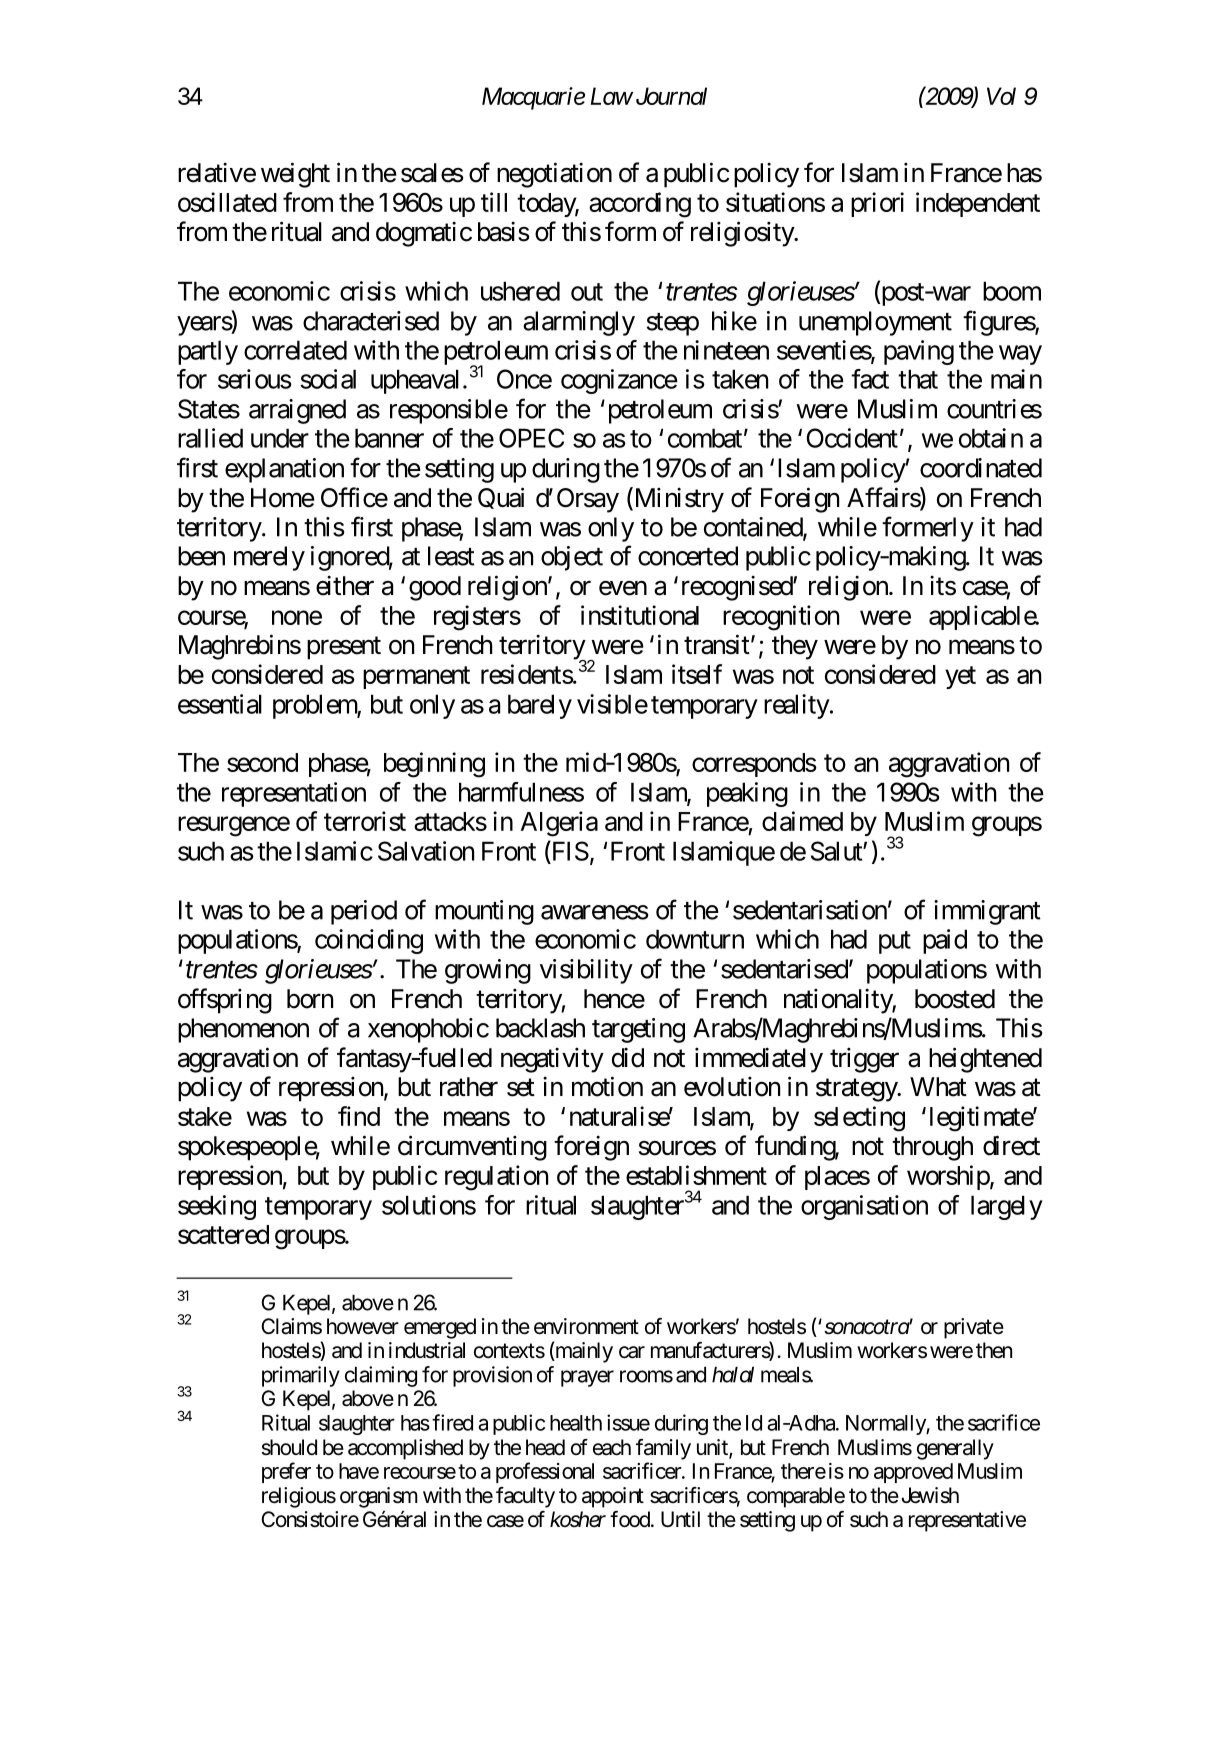  I want to click on weight, so click(295, 175).
